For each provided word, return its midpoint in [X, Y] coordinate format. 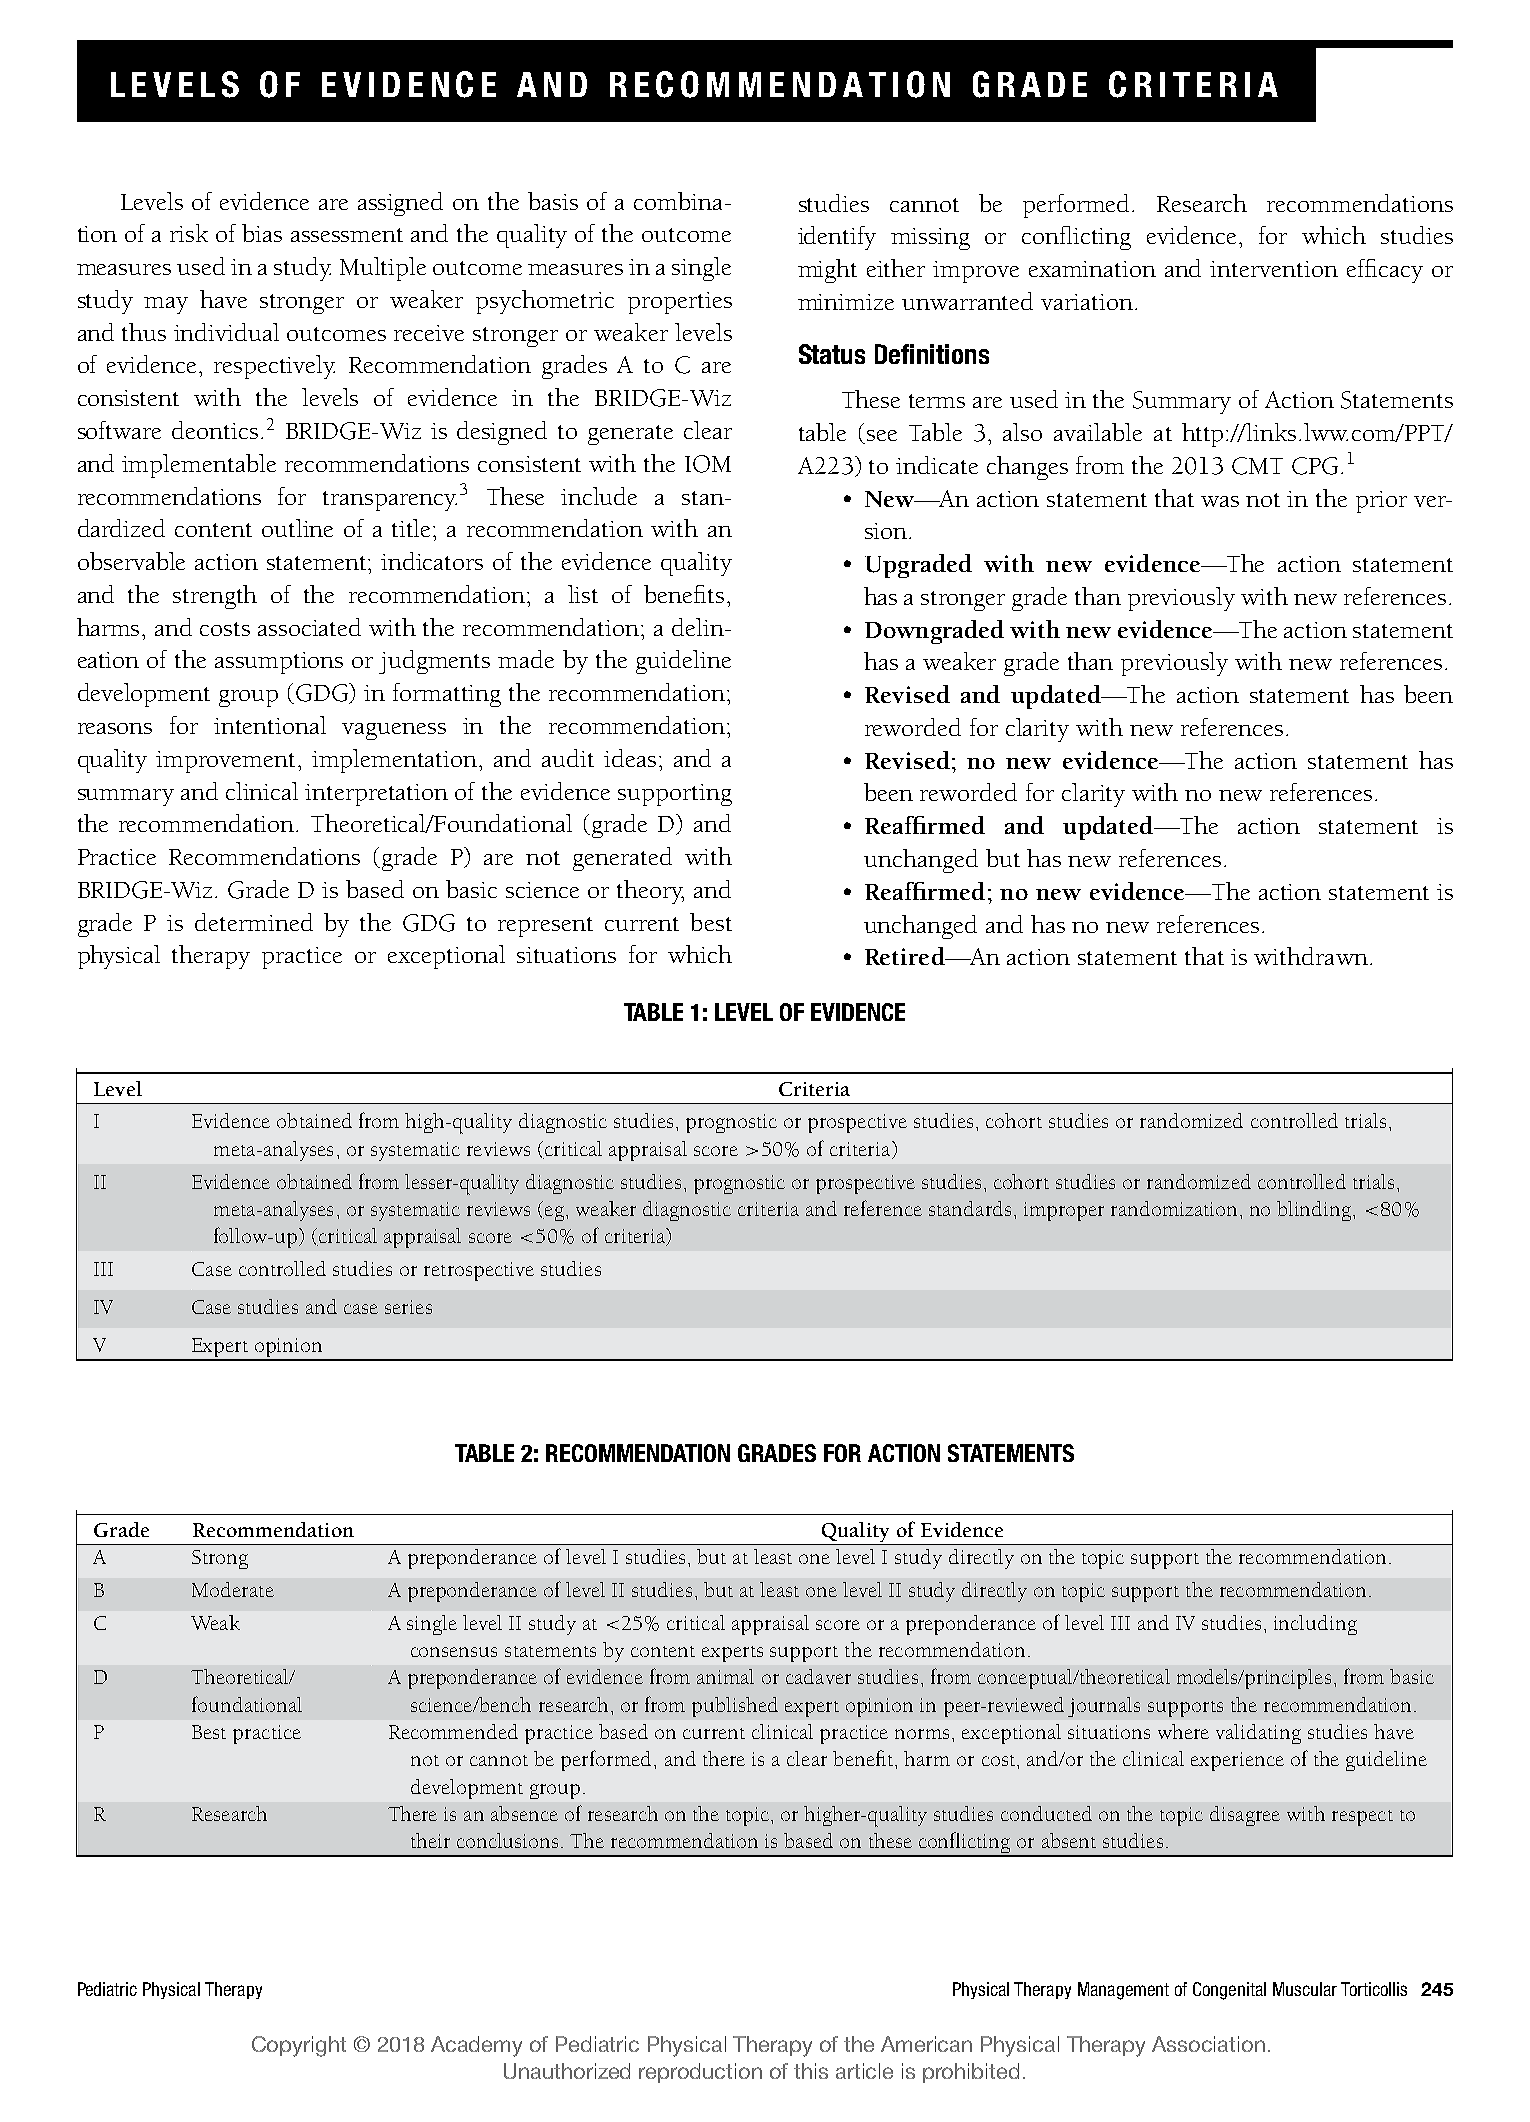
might [827, 271]
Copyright [299, 2046]
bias [262, 233]
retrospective [479, 1271]
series [408, 1307]
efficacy [1385, 271]
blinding [1315, 1211]
